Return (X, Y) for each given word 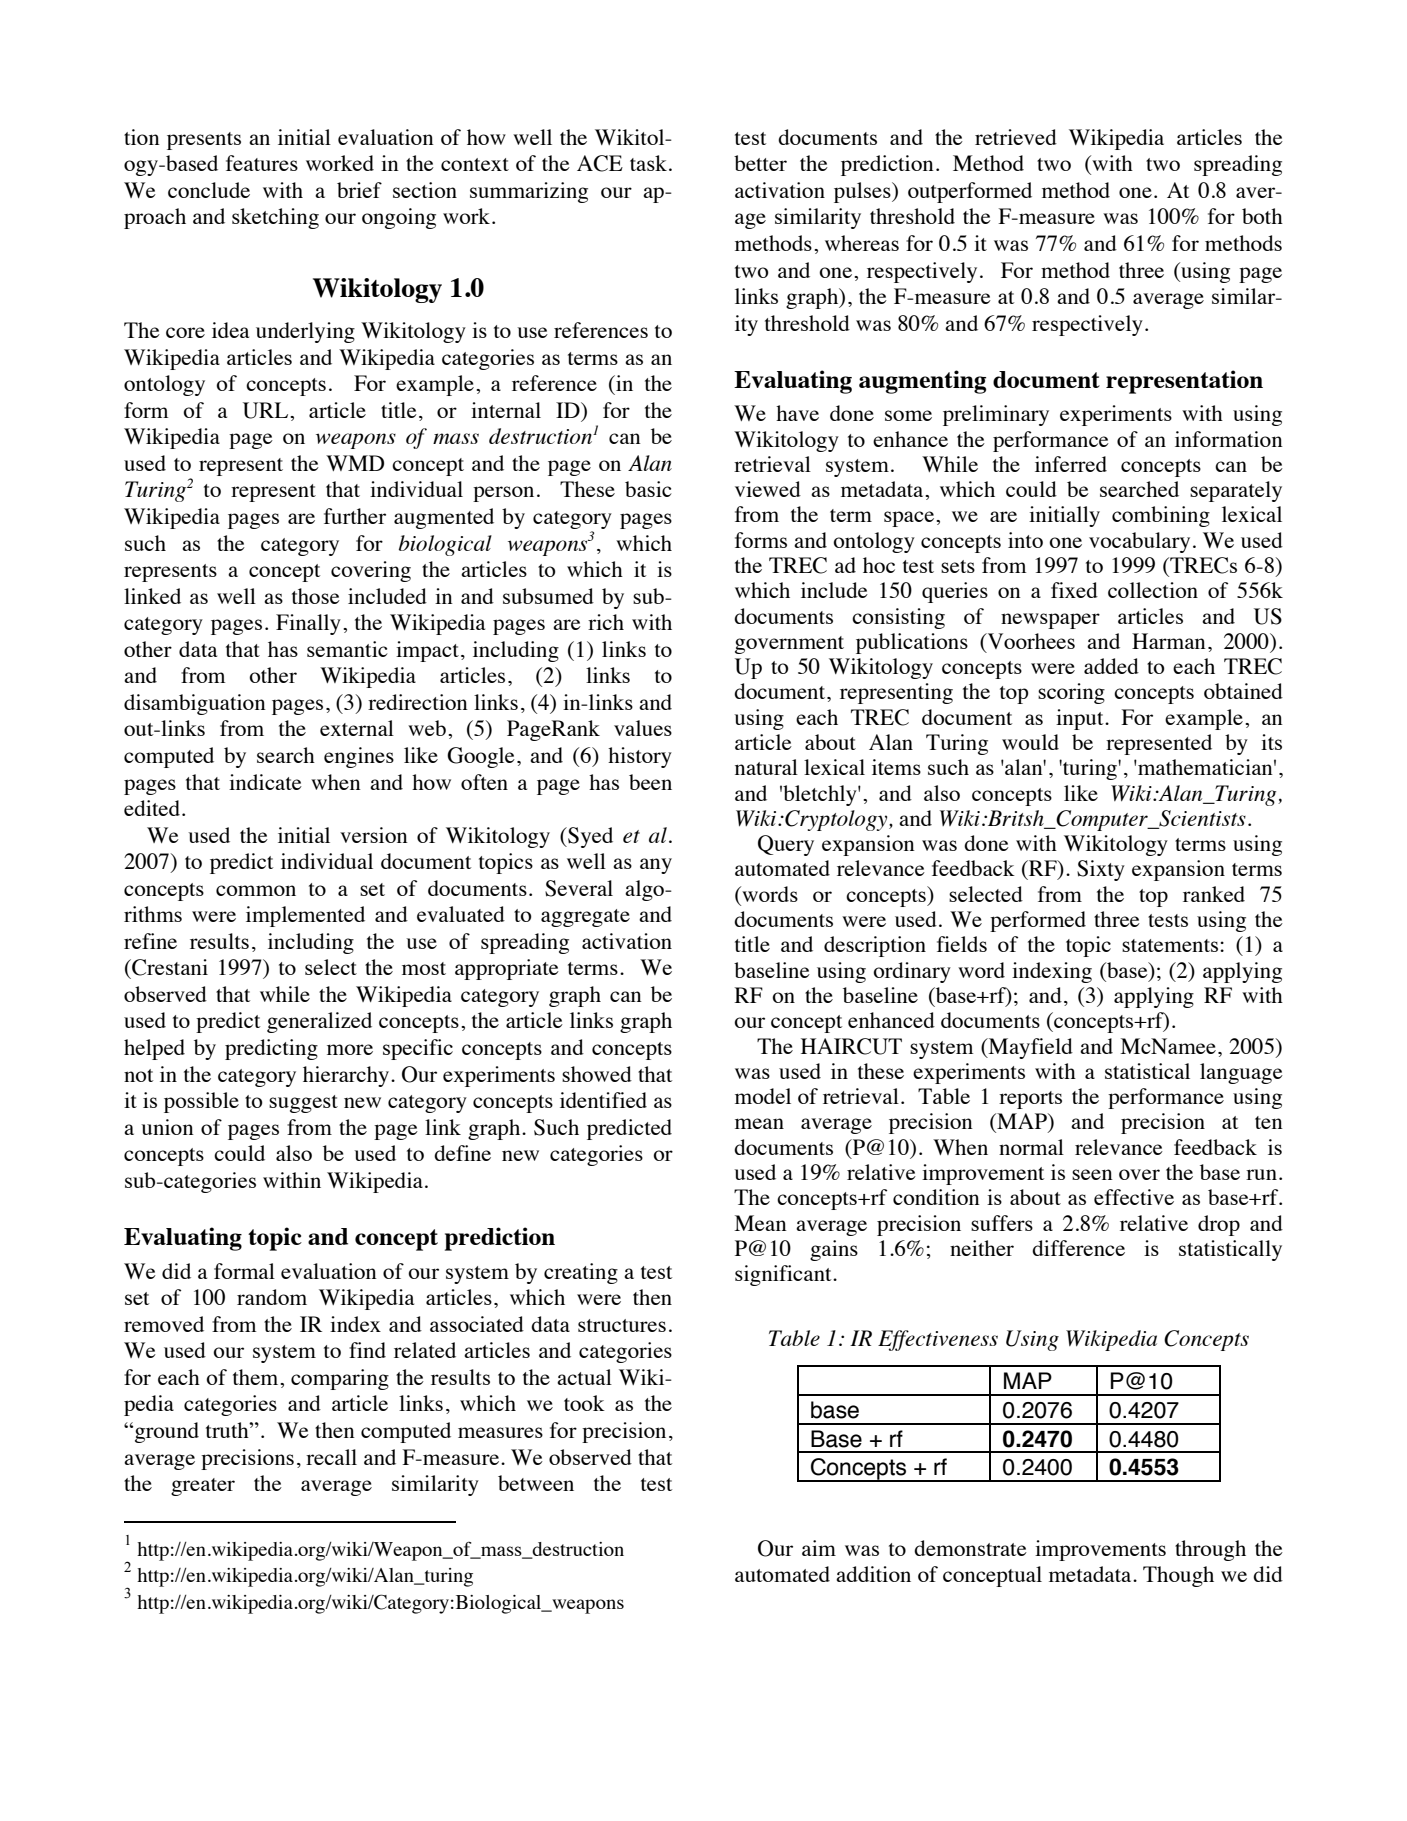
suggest (303, 1104)
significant (784, 1275)
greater (203, 1487)
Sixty (1101, 870)
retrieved (1016, 137)
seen (1092, 1174)
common (256, 890)
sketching (275, 218)
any (656, 866)
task (648, 163)
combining (1161, 516)
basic (648, 489)
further (355, 516)
